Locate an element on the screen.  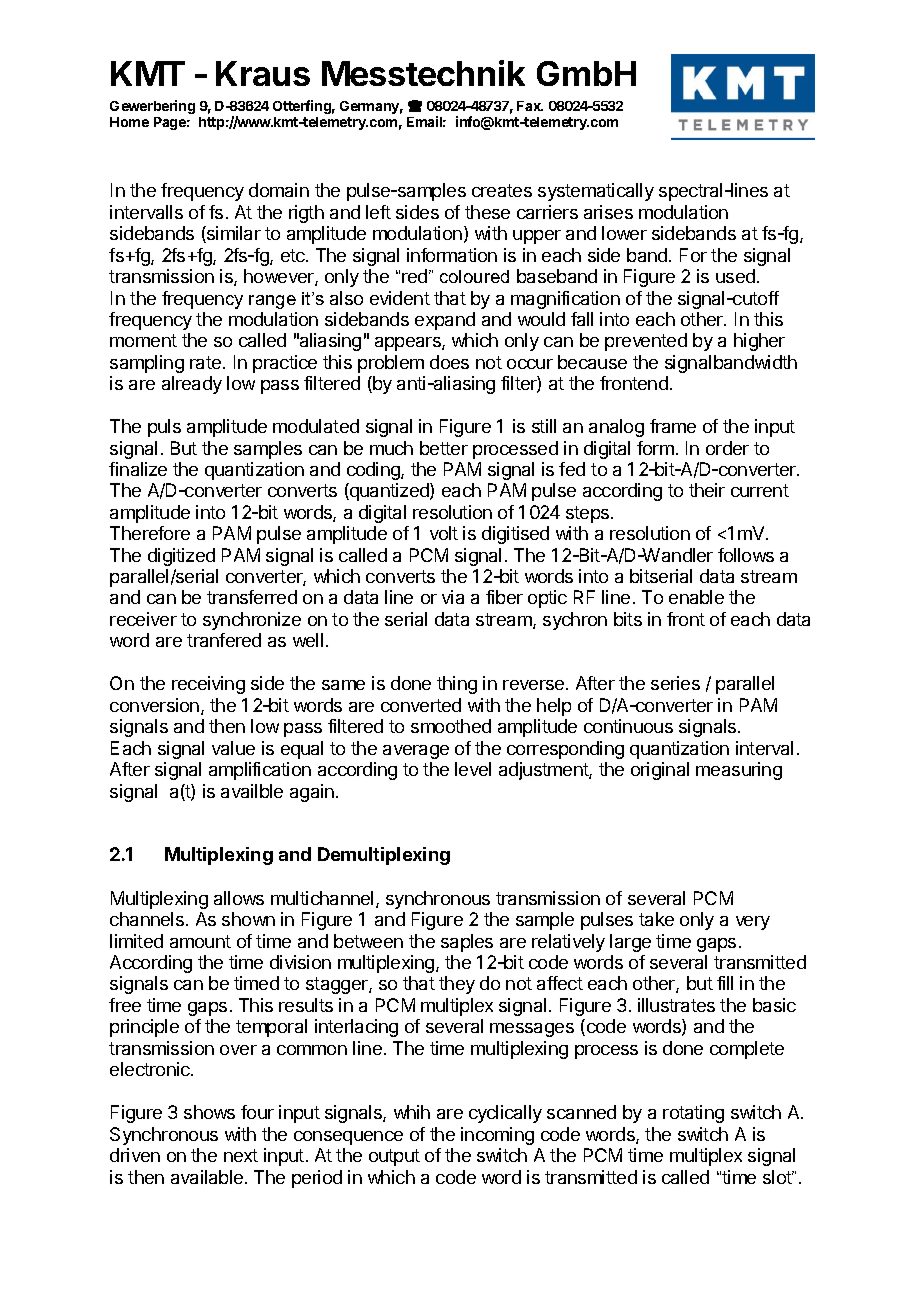
via is located at coordinates (453, 597).
